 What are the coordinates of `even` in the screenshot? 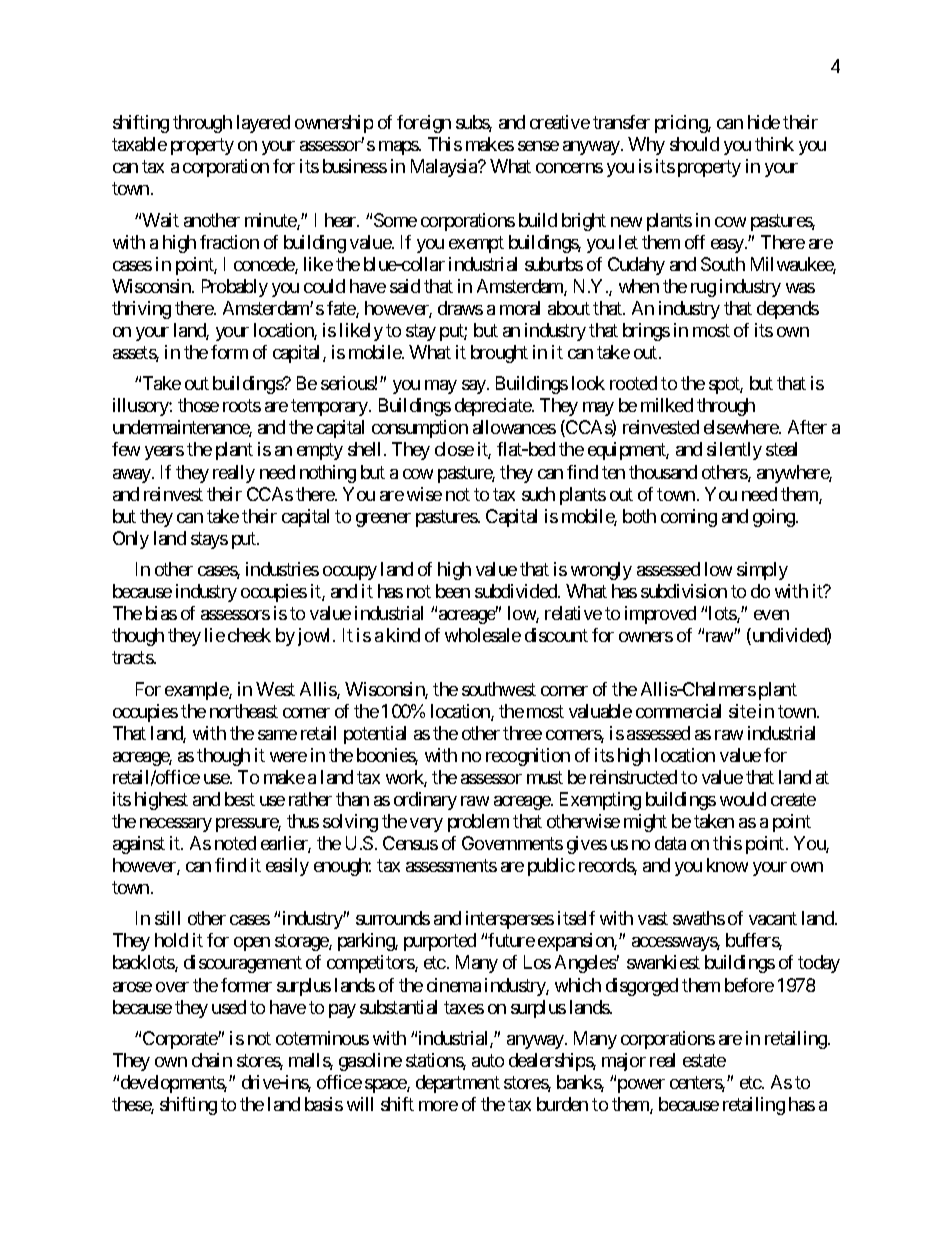 It's located at (771, 615).
